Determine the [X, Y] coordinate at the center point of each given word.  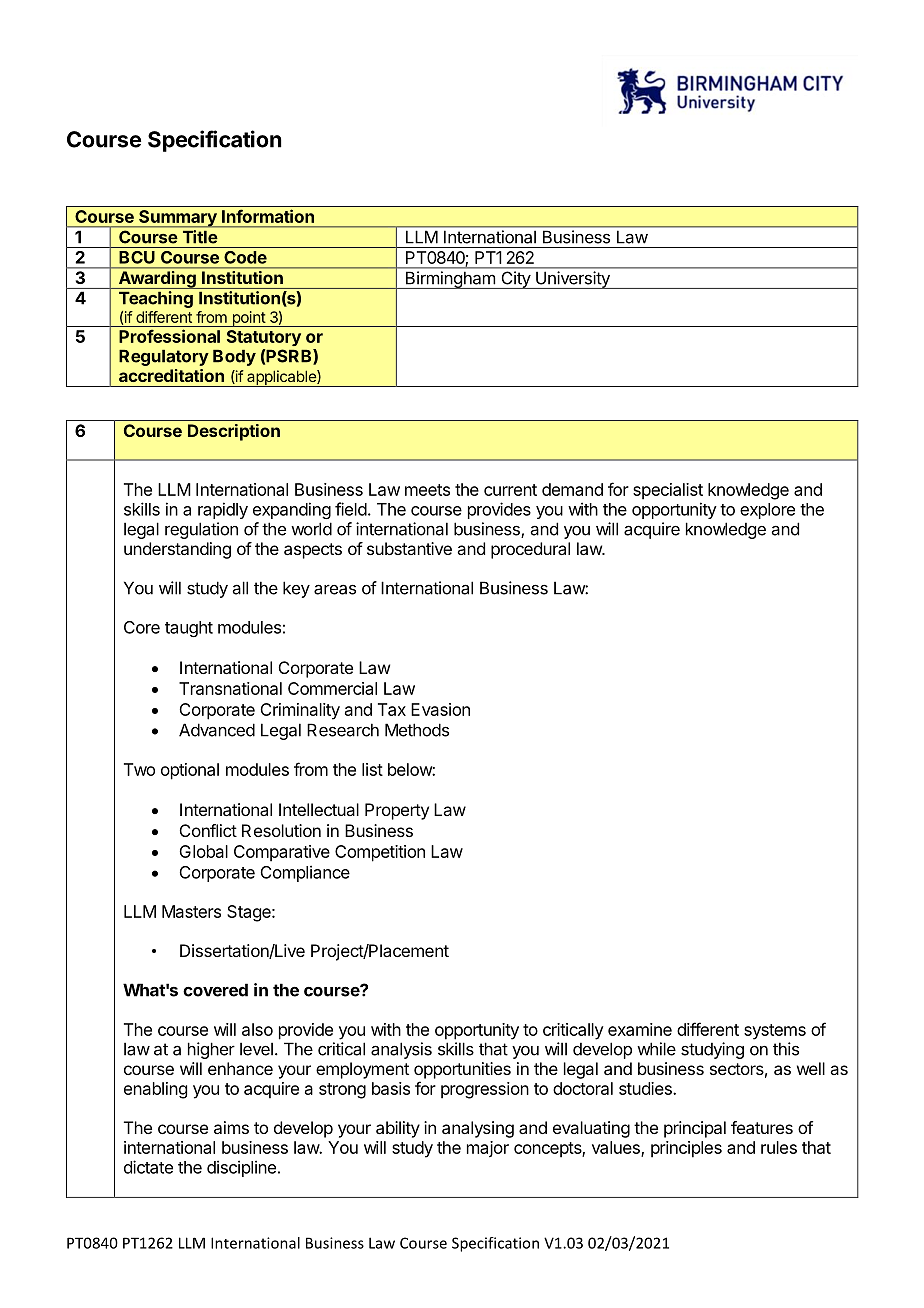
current [510, 490]
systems [775, 1032]
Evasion [440, 709]
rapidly [223, 510]
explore [767, 511]
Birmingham [450, 280]
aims [231, 1127]
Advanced [217, 730]
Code [246, 257]
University [573, 280]
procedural [530, 550]
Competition [380, 853]
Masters [191, 911]
